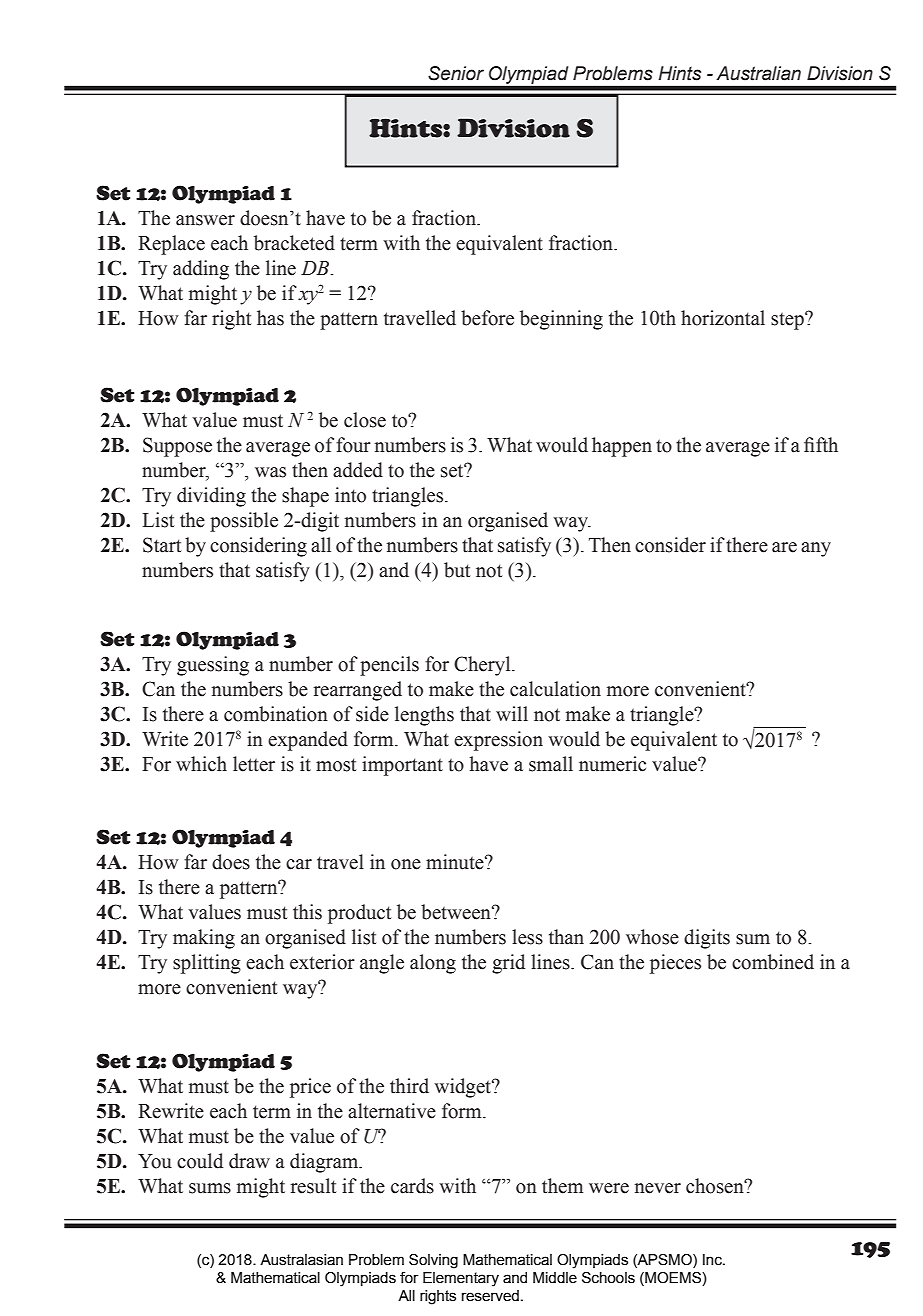  What do you see at coordinates (713, 1260) in the screenshot?
I see `Inc` at bounding box center [713, 1260].
